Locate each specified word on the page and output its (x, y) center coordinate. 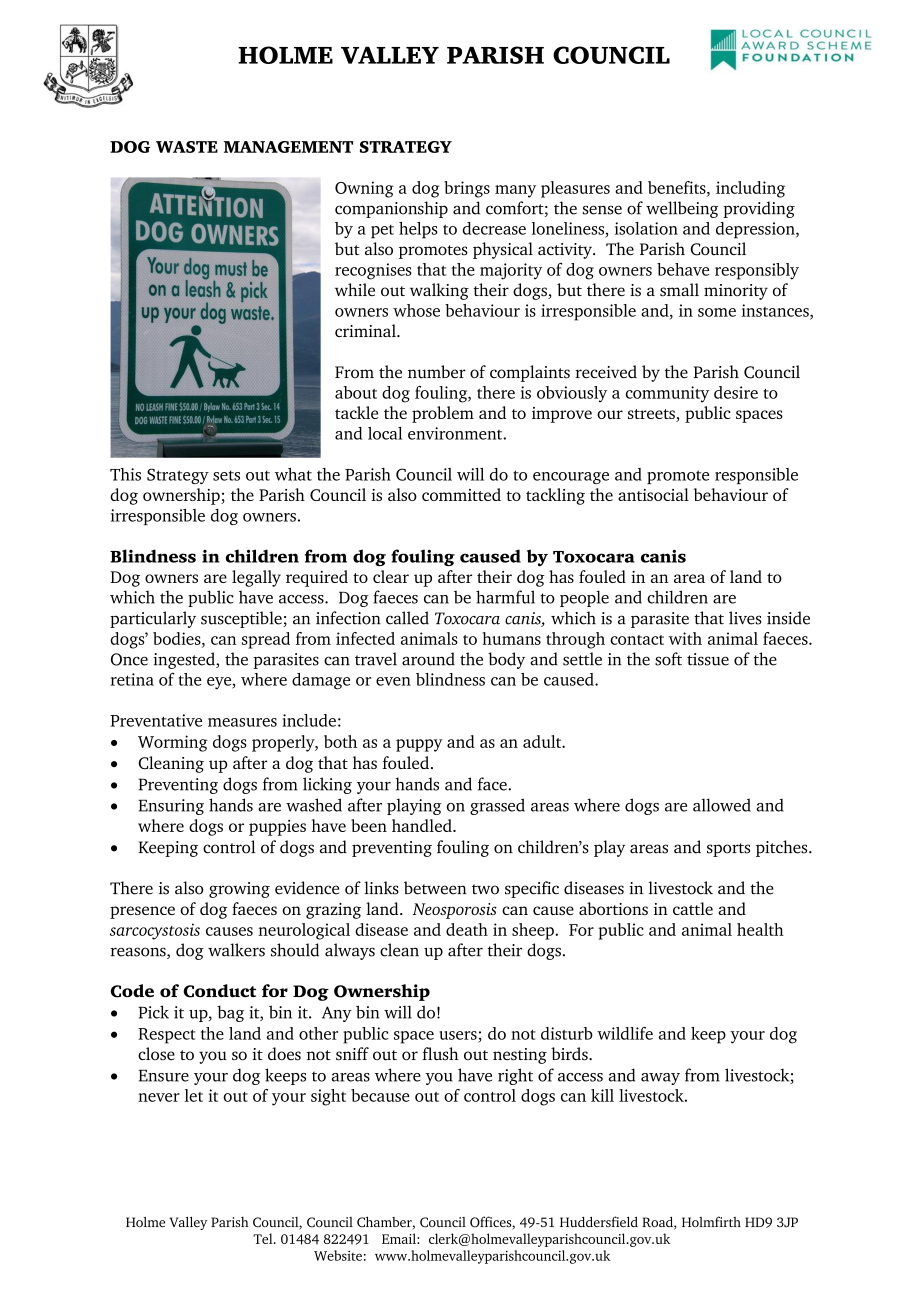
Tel (264, 1238)
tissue (708, 659)
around (428, 659)
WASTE (187, 147)
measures (242, 722)
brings (467, 189)
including (750, 189)
